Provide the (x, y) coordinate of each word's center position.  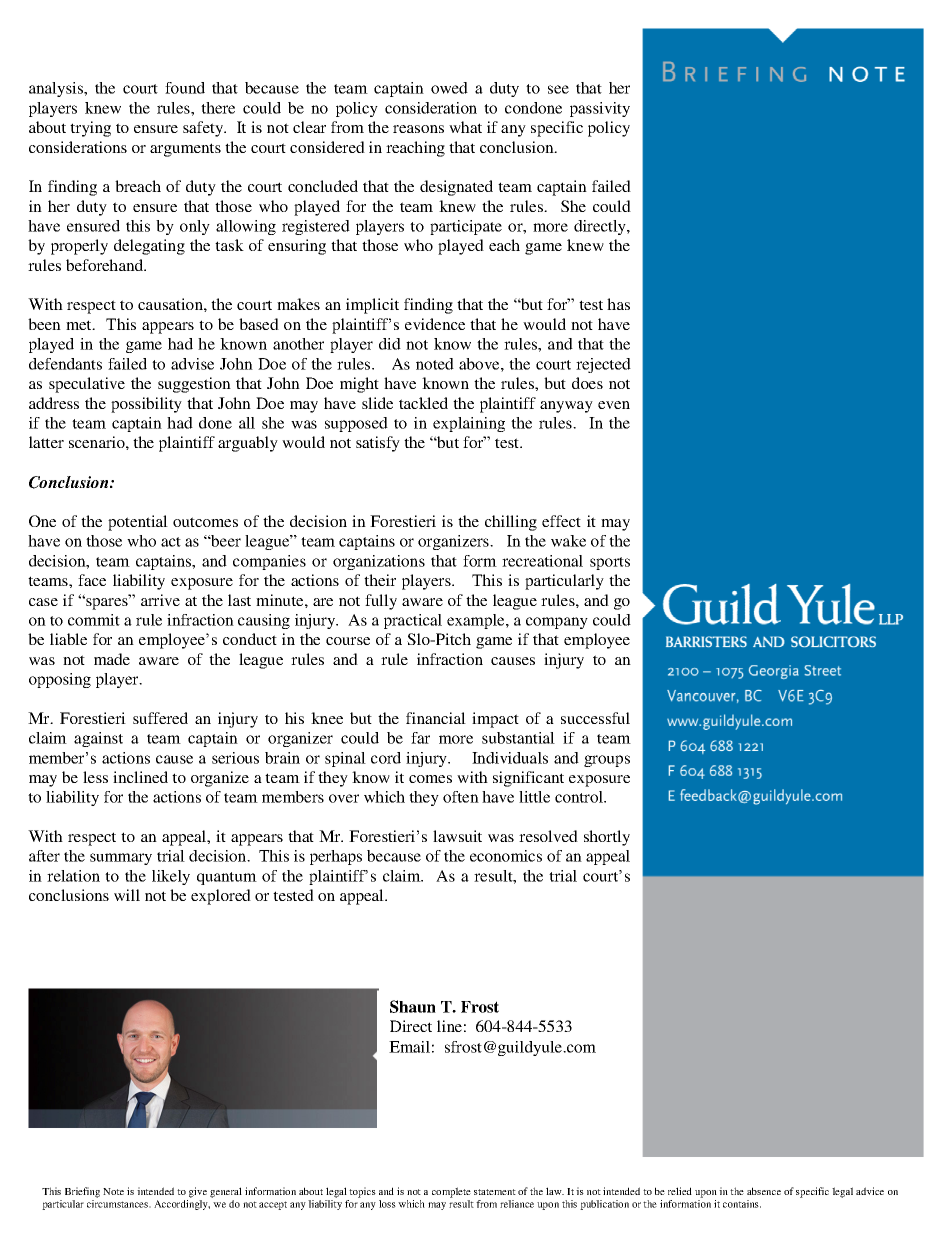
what (465, 127)
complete (451, 1192)
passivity (600, 109)
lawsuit (457, 836)
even (614, 405)
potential (138, 523)
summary (121, 859)
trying (90, 129)
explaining (469, 424)
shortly (607, 838)
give (198, 1192)
